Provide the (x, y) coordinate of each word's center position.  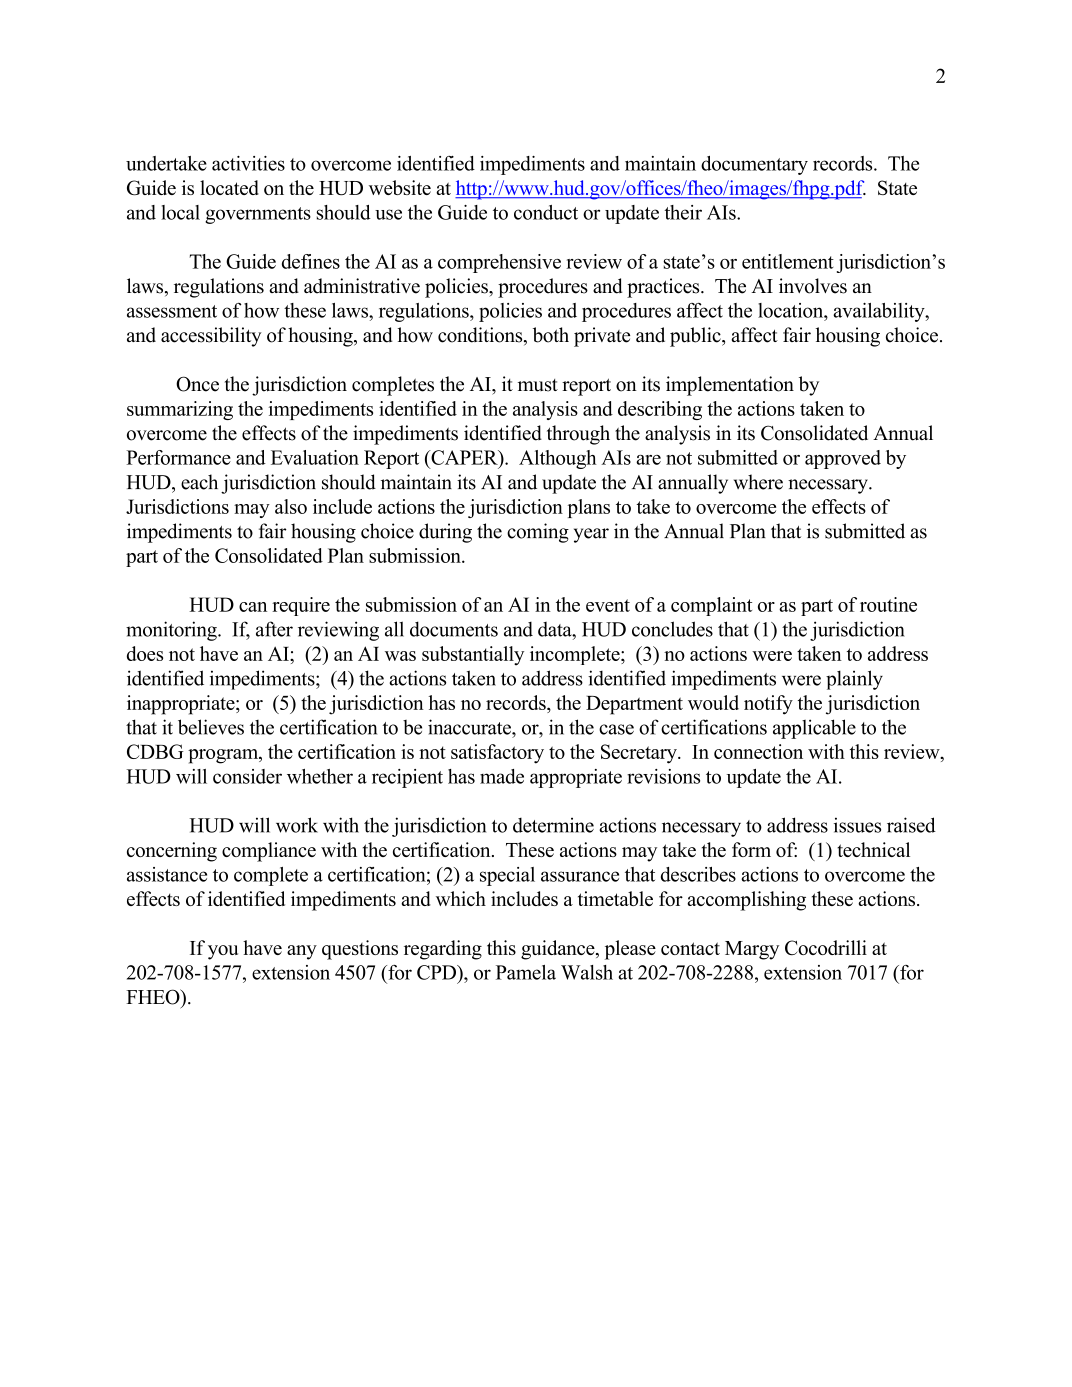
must (538, 385)
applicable (814, 729)
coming (538, 533)
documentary (754, 165)
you (223, 952)
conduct (546, 212)
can (253, 607)
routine (888, 604)
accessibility (211, 337)
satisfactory (497, 754)
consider (247, 776)
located (229, 187)
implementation (730, 386)
